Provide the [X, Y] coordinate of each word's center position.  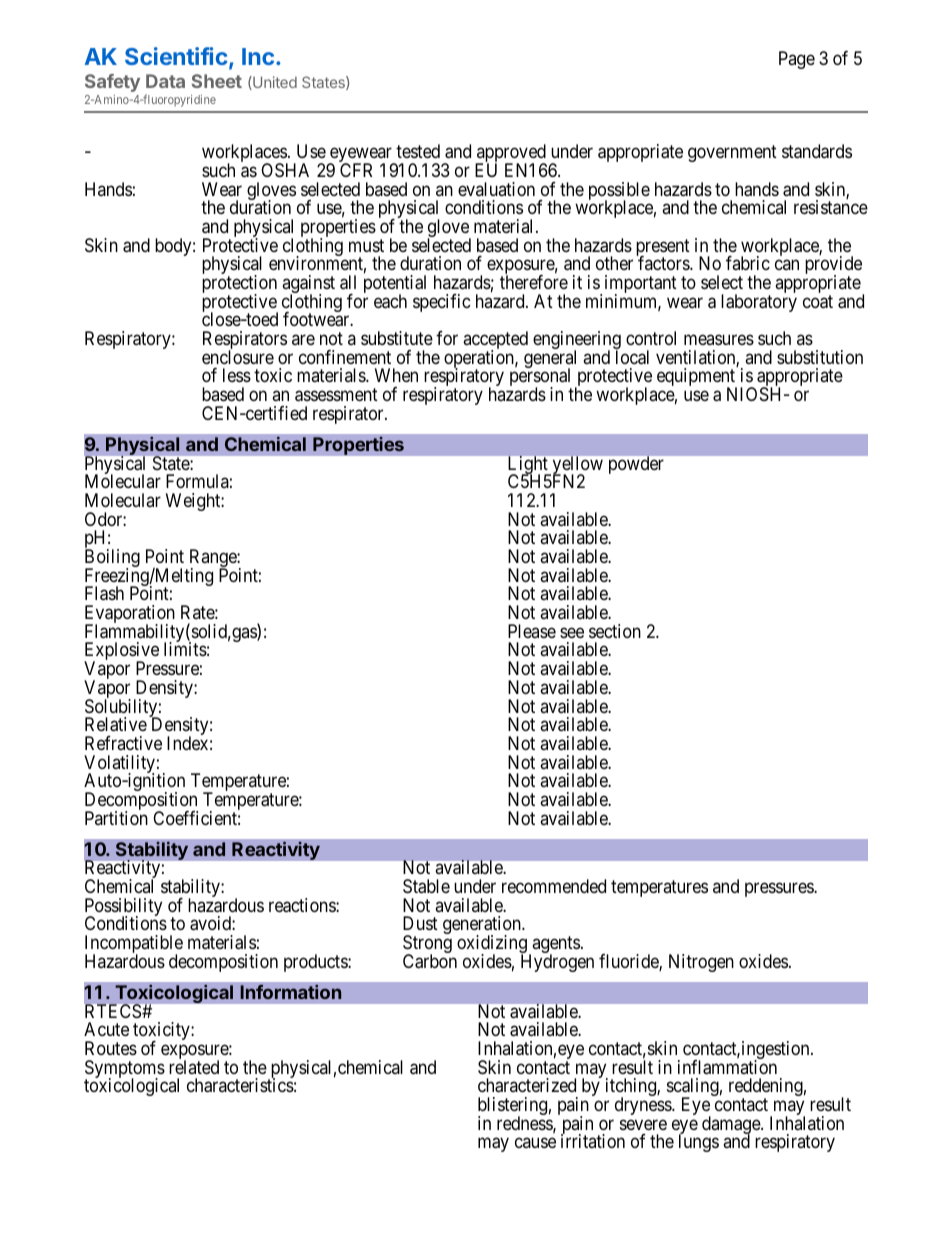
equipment [697, 378]
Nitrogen [701, 963]
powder [636, 465]
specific [442, 303]
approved [510, 154]
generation [483, 927]
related [194, 1067]
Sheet [216, 81]
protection [239, 285]
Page [797, 60]
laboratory [759, 303]
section [615, 631]
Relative [116, 724]
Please [532, 631]
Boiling [112, 559]
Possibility [123, 908]
